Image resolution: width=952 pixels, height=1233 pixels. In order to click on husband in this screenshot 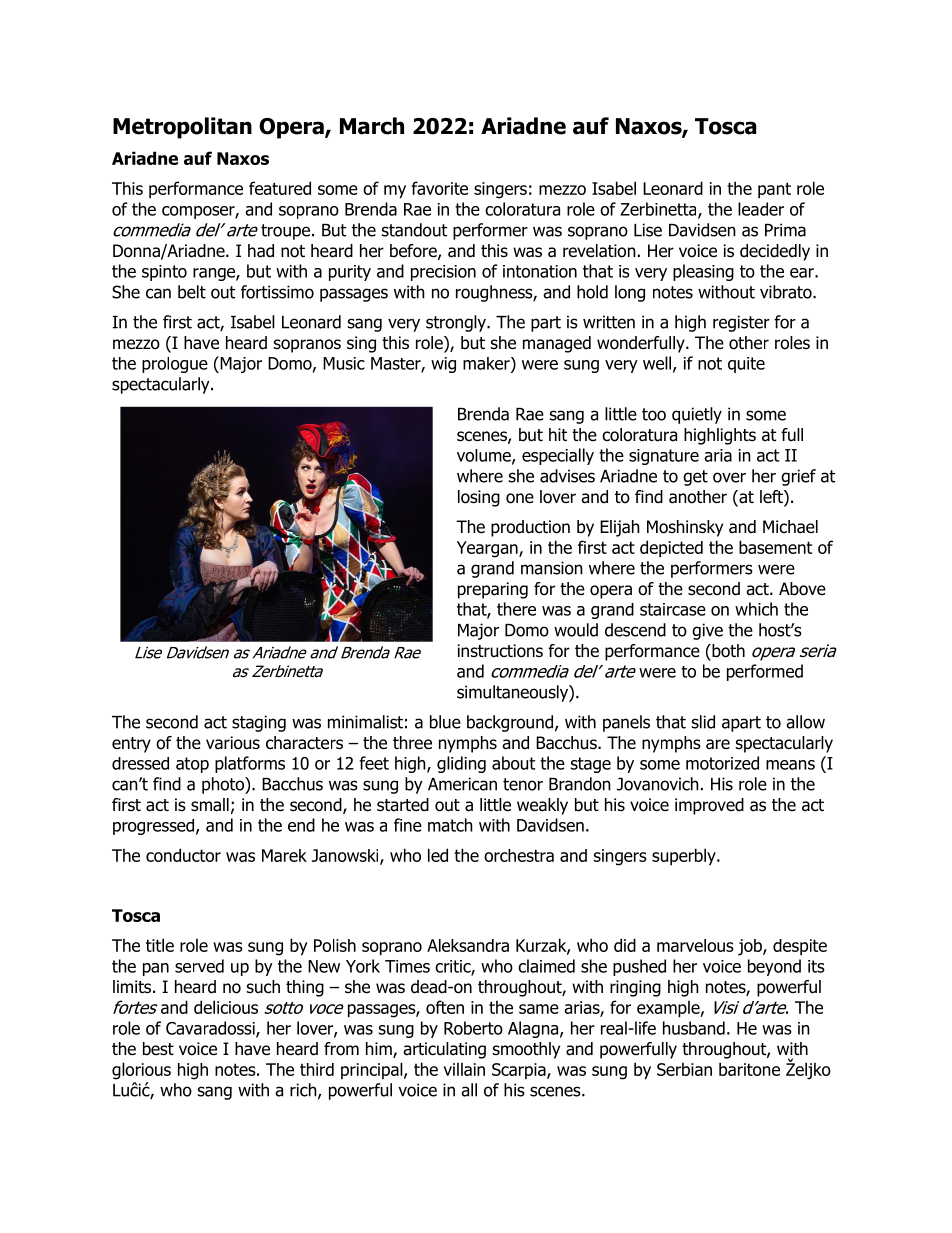, I will do `click(694, 1028)`.
